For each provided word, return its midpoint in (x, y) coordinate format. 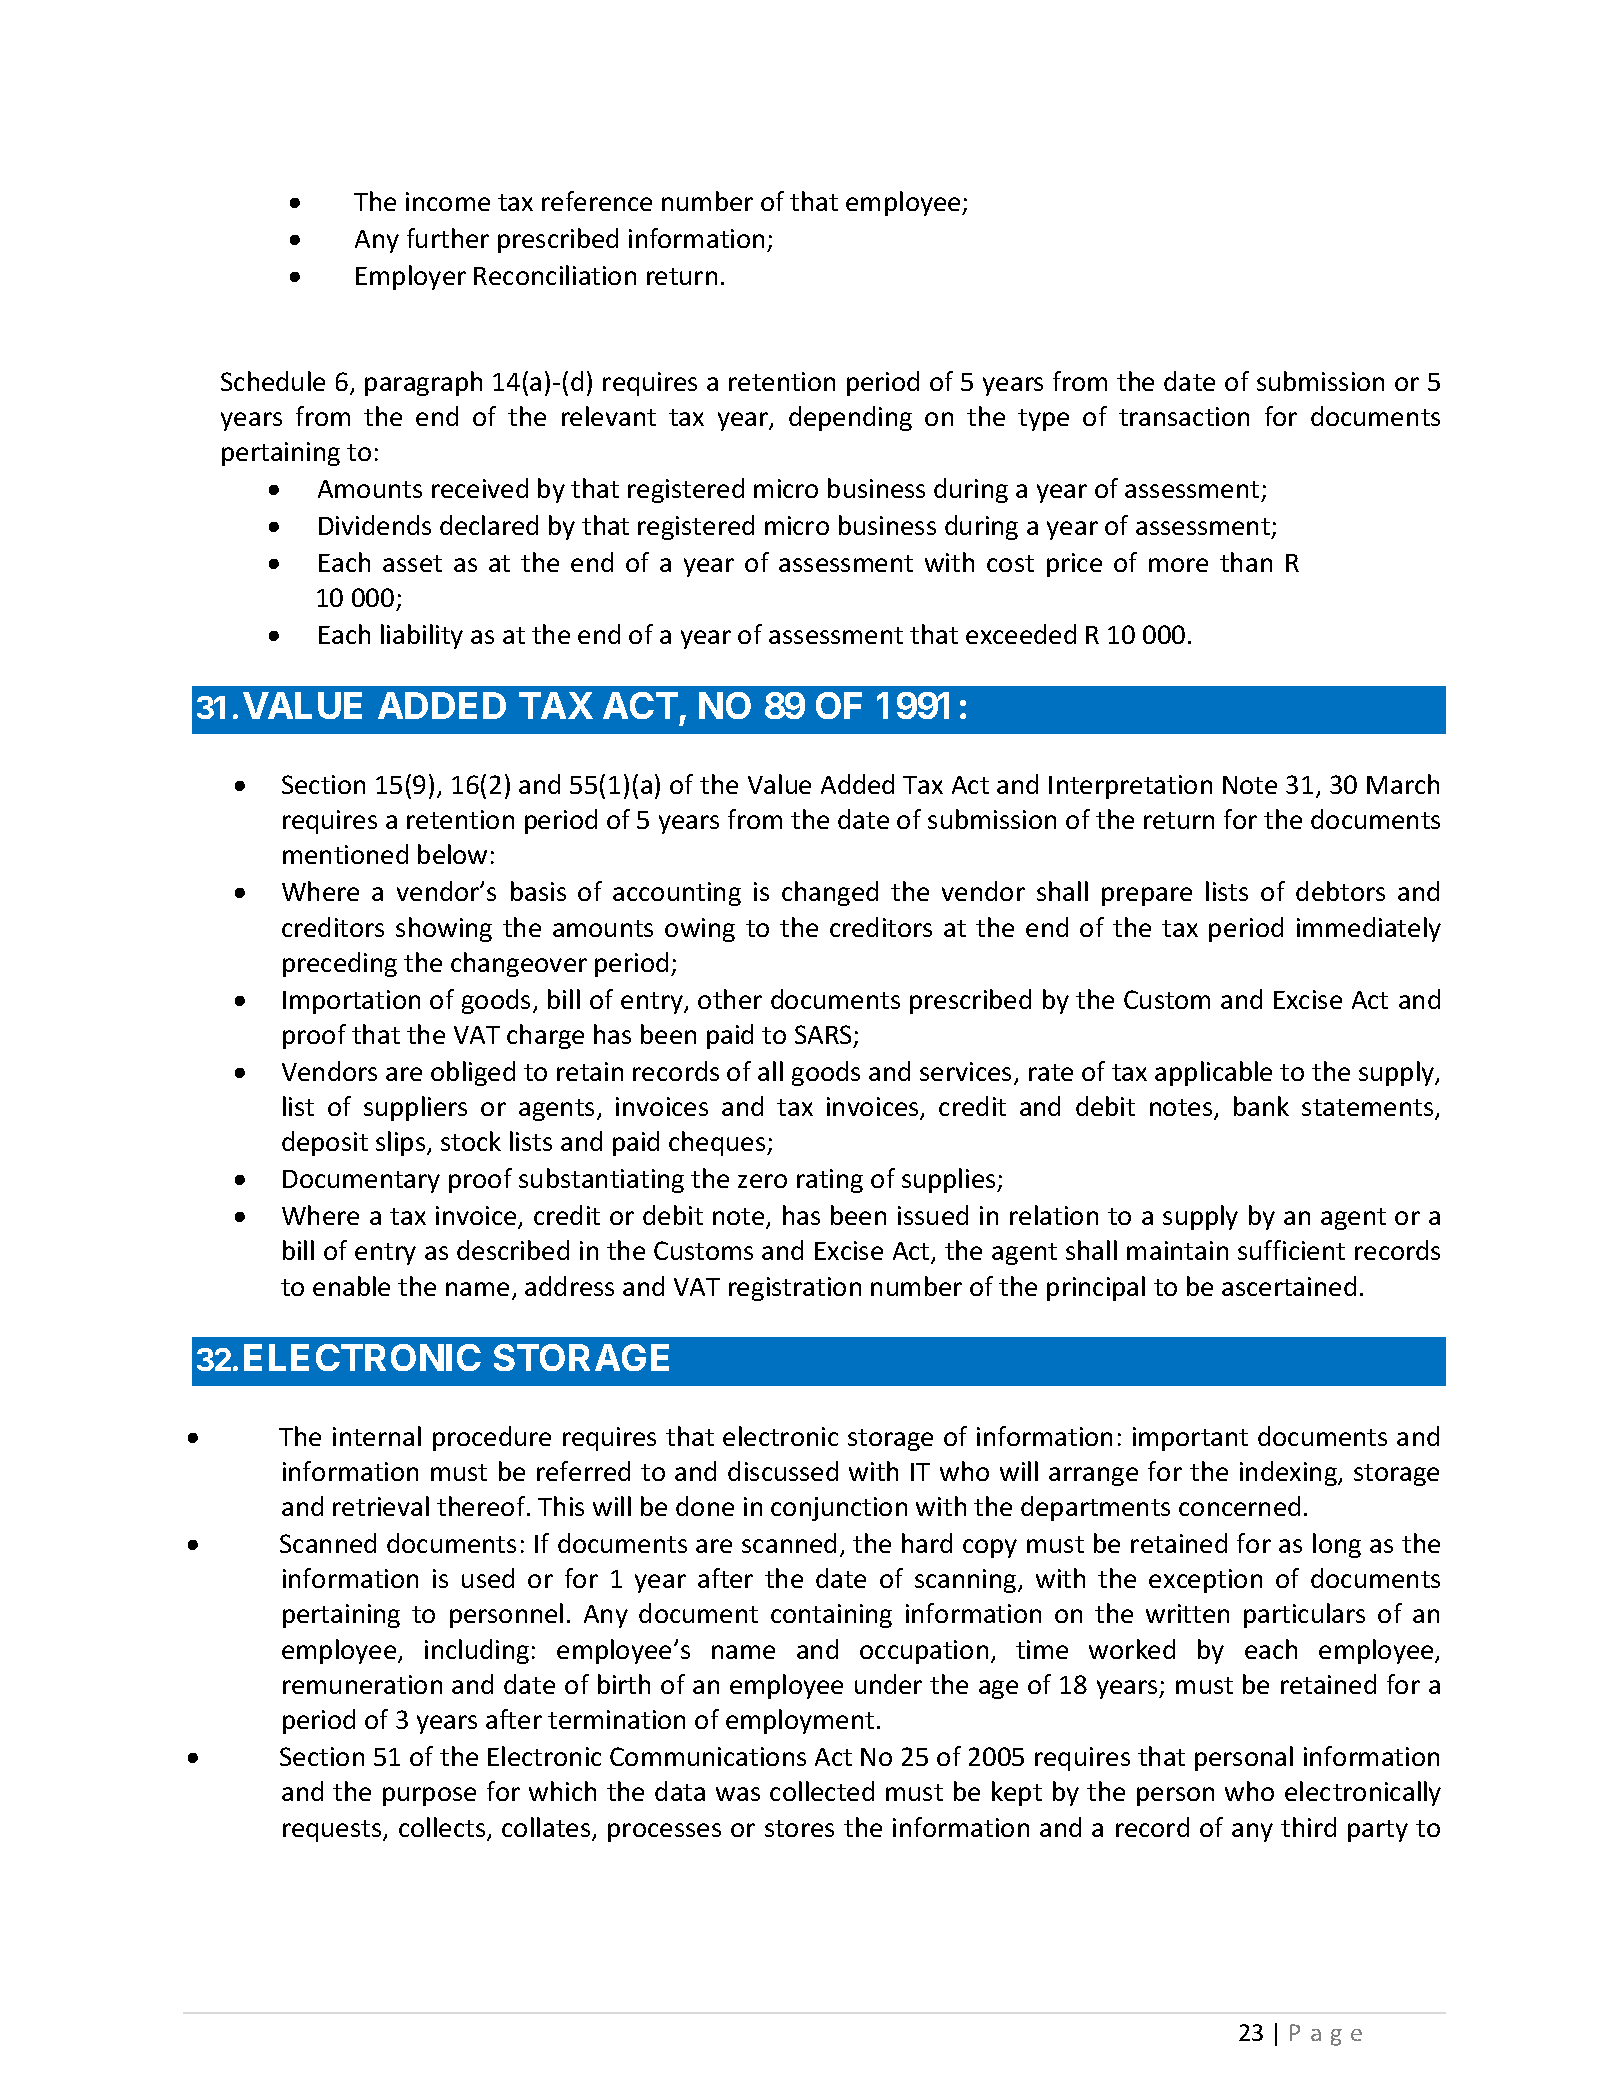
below (452, 854)
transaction (1184, 416)
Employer (411, 277)
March (1403, 784)
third (1308, 1827)
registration (795, 1289)
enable (351, 1286)
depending (850, 418)
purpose (429, 1796)
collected (822, 1791)
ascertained (1289, 1286)
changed (830, 893)
